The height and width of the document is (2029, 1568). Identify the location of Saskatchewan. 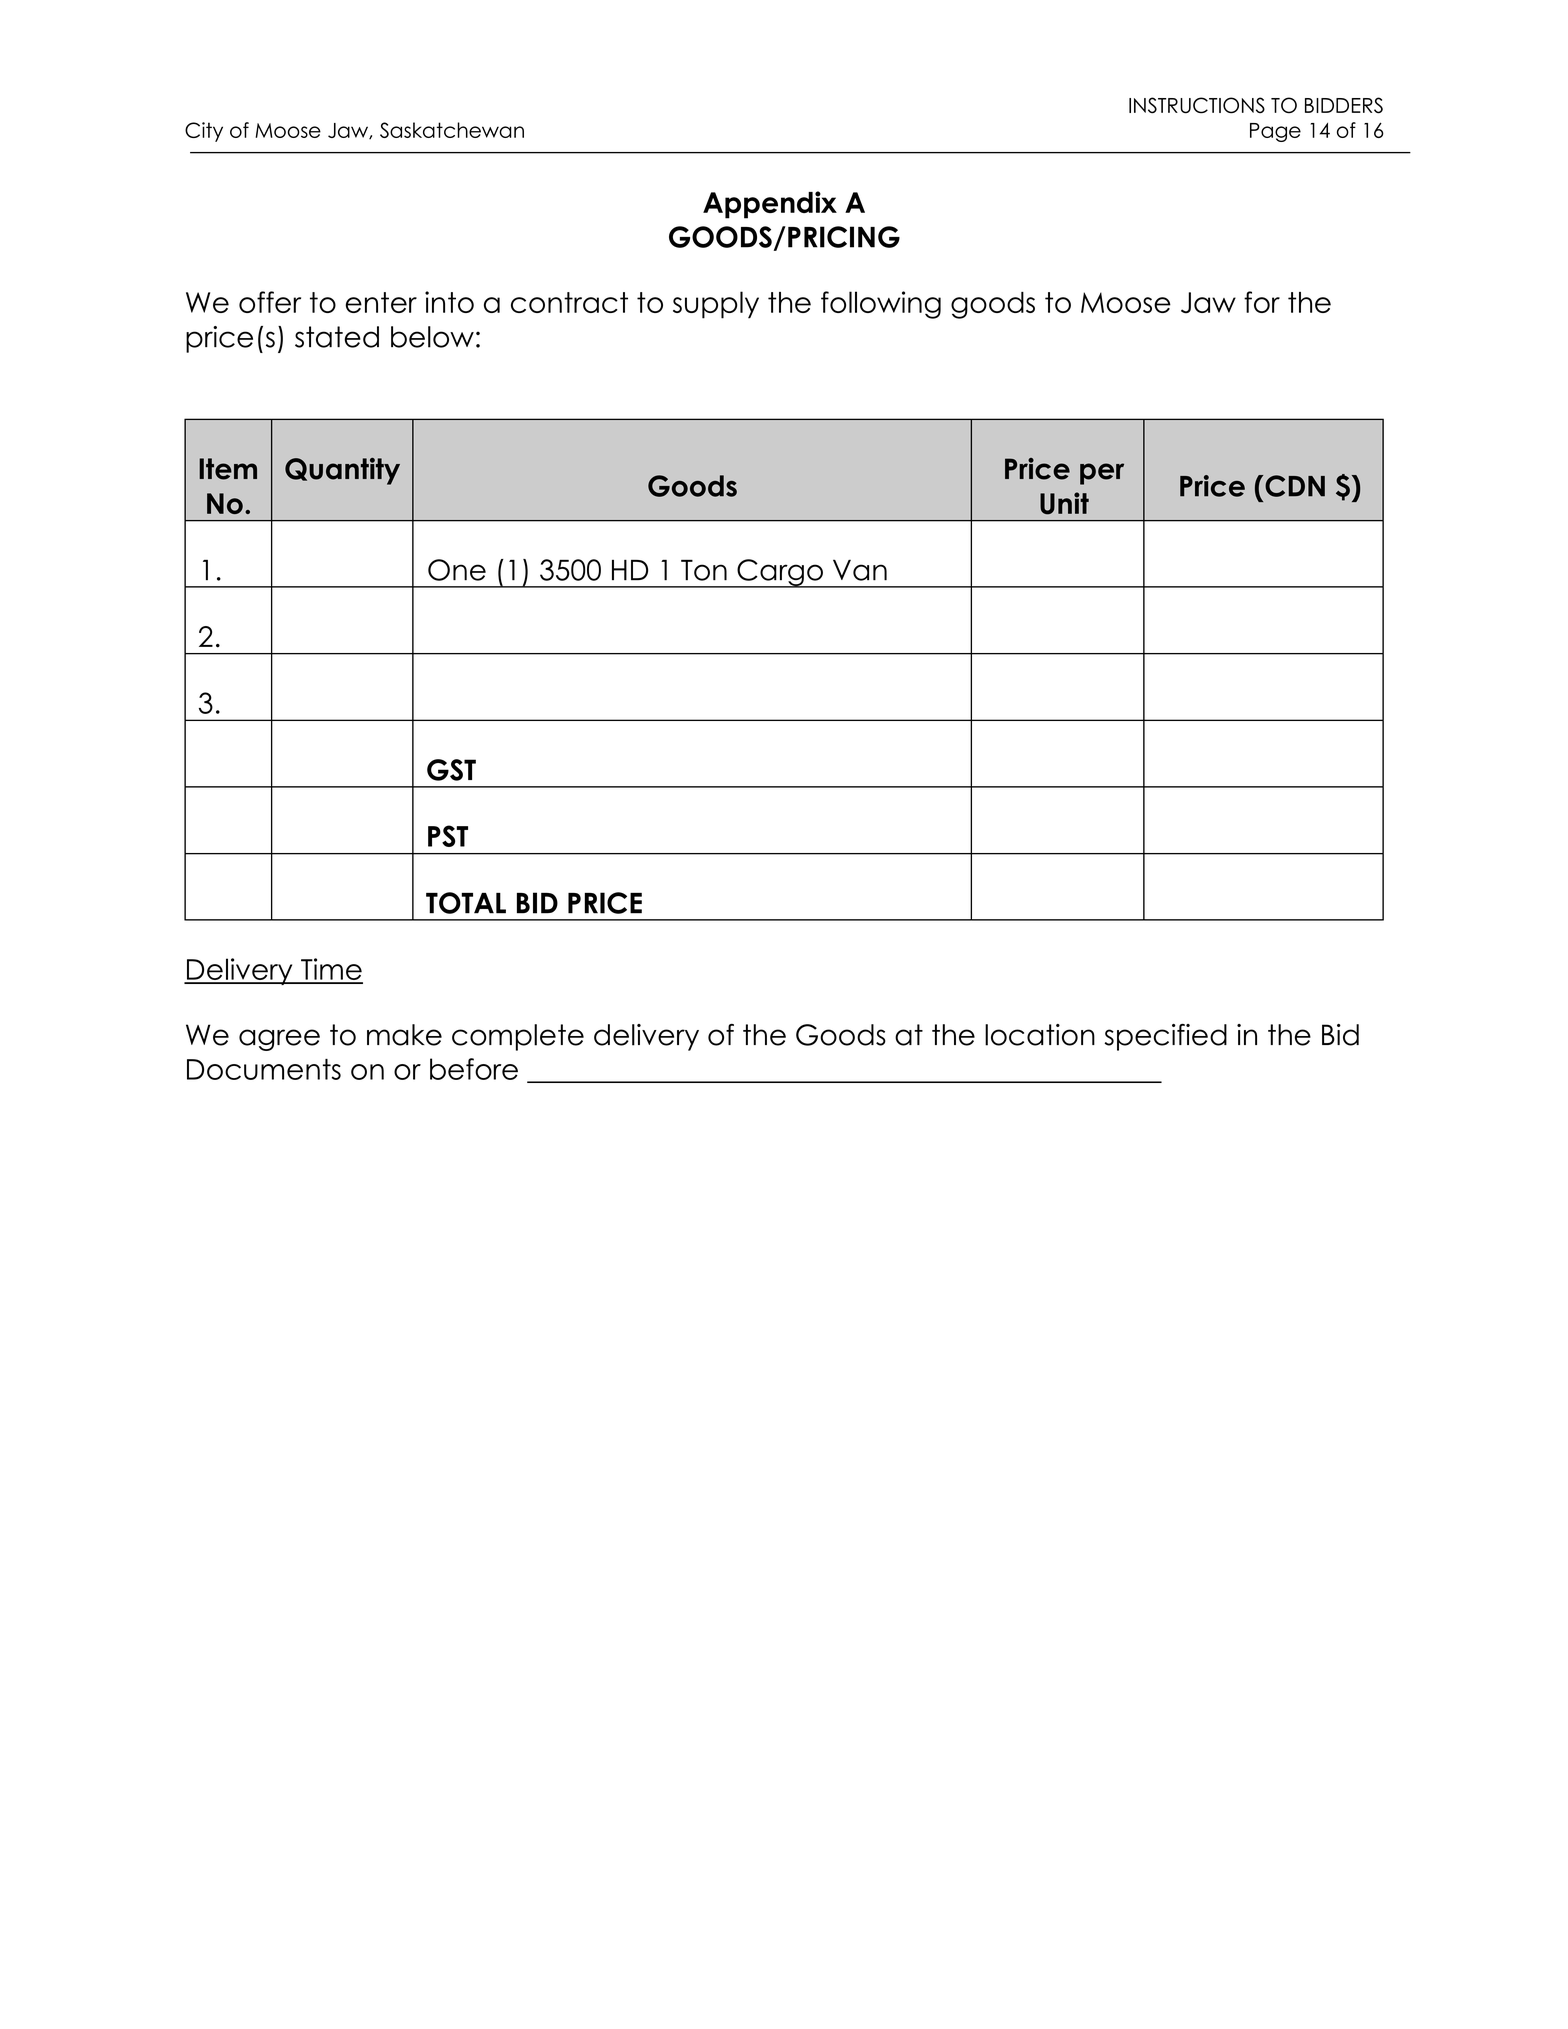
(452, 130).
